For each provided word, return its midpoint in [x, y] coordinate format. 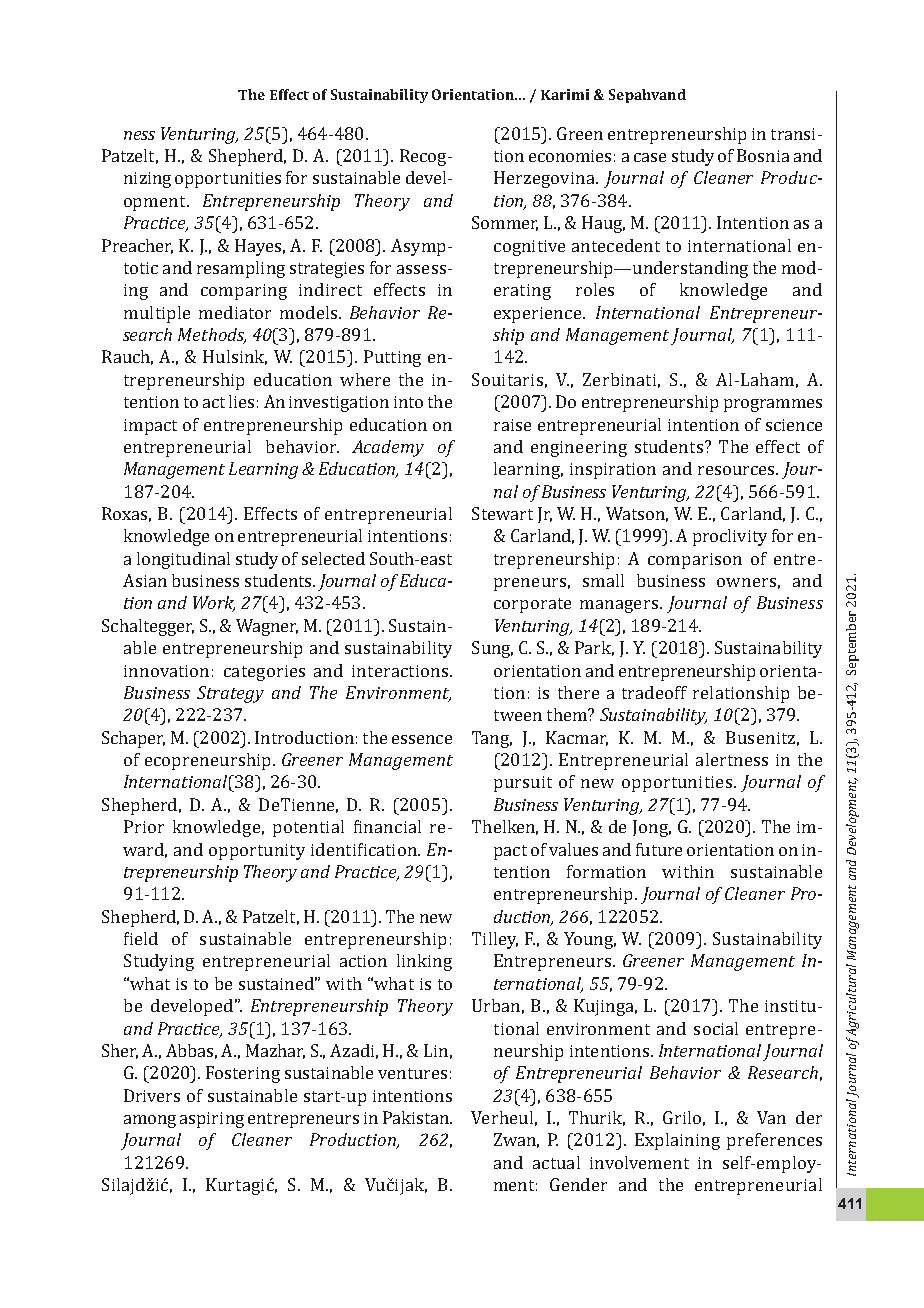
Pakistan [417, 1117]
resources [737, 470]
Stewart [502, 513]
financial [387, 826]
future [659, 849]
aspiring [212, 1120]
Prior [144, 826]
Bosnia [763, 155]
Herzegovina [545, 179]
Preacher [137, 246]
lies [241, 401]
